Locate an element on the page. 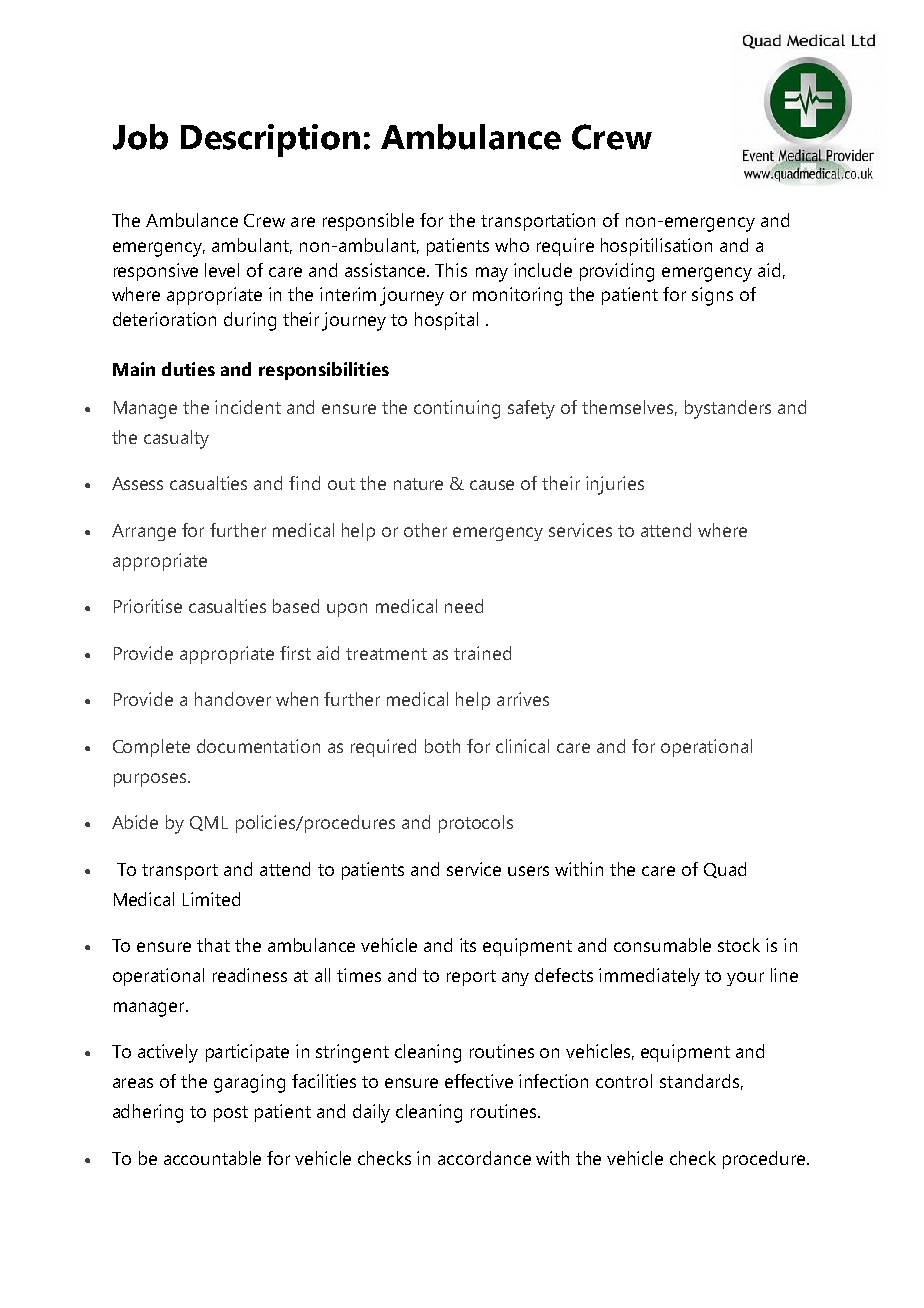 The image size is (924, 1308). Quad is located at coordinates (725, 870).
